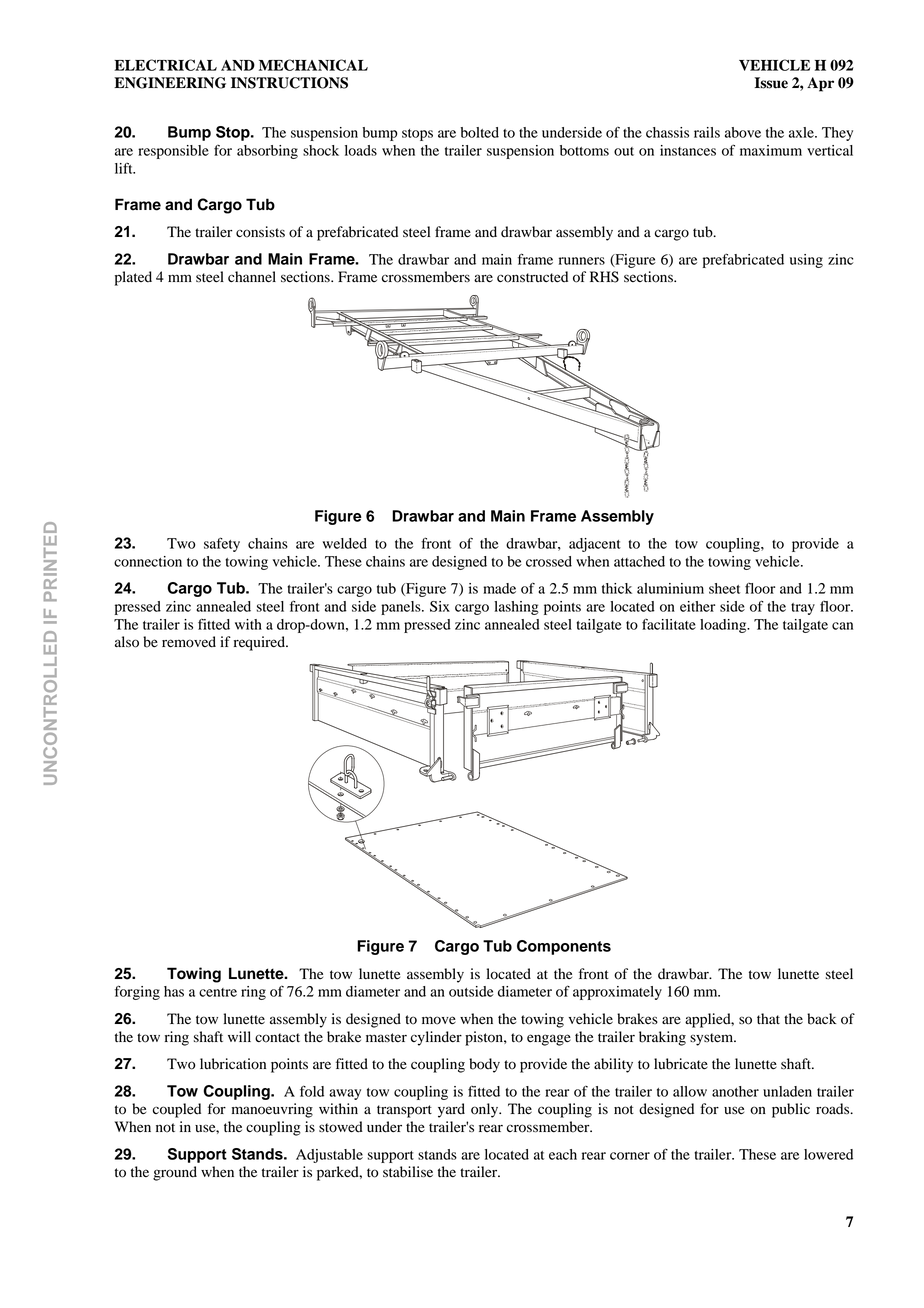 This screenshot has height=1308, width=924. Describe the element at coordinates (177, 1110) in the screenshot. I see `coupled` at that location.
